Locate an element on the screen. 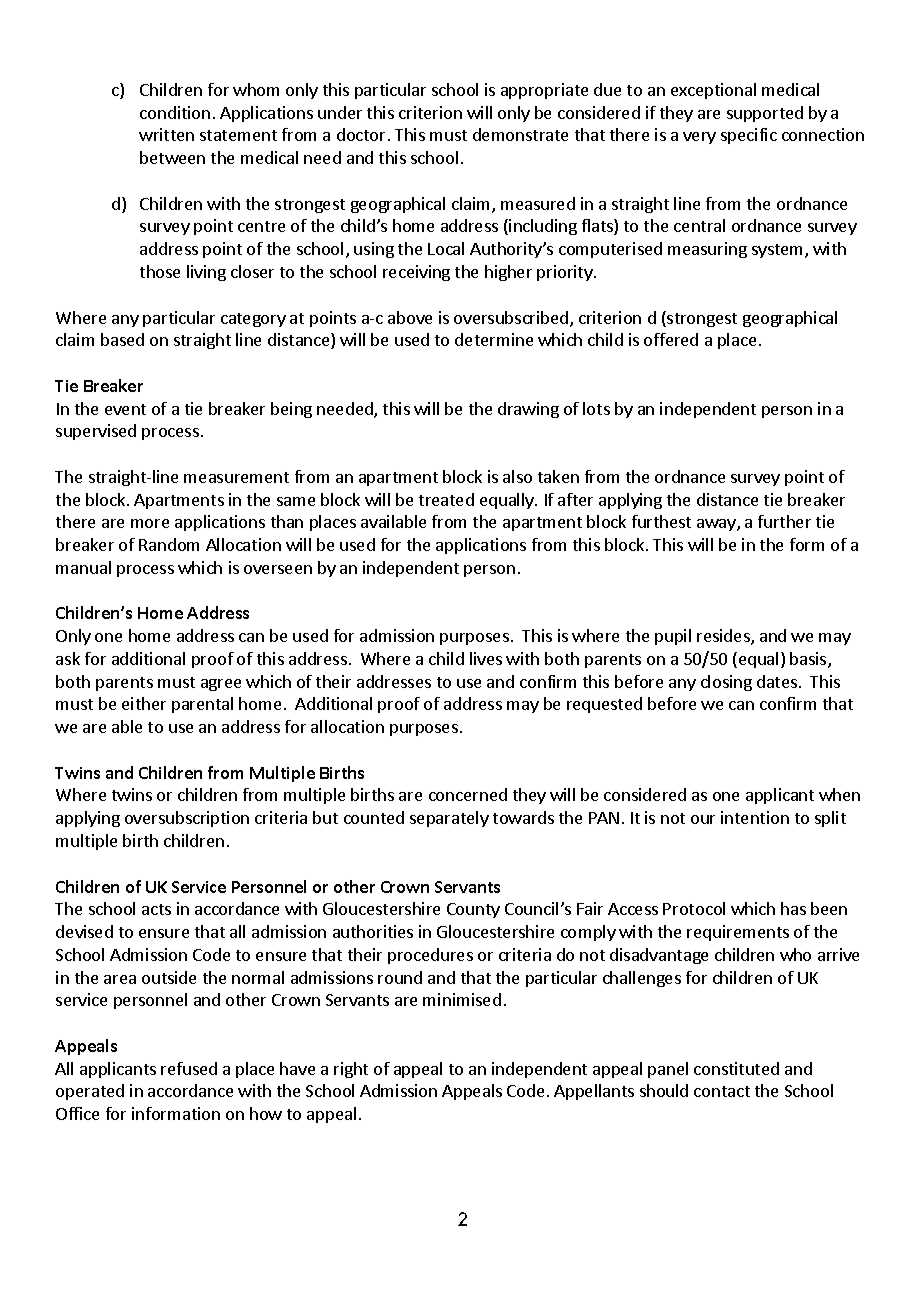 This screenshot has width=924, height=1308. supported is located at coordinates (765, 114).
